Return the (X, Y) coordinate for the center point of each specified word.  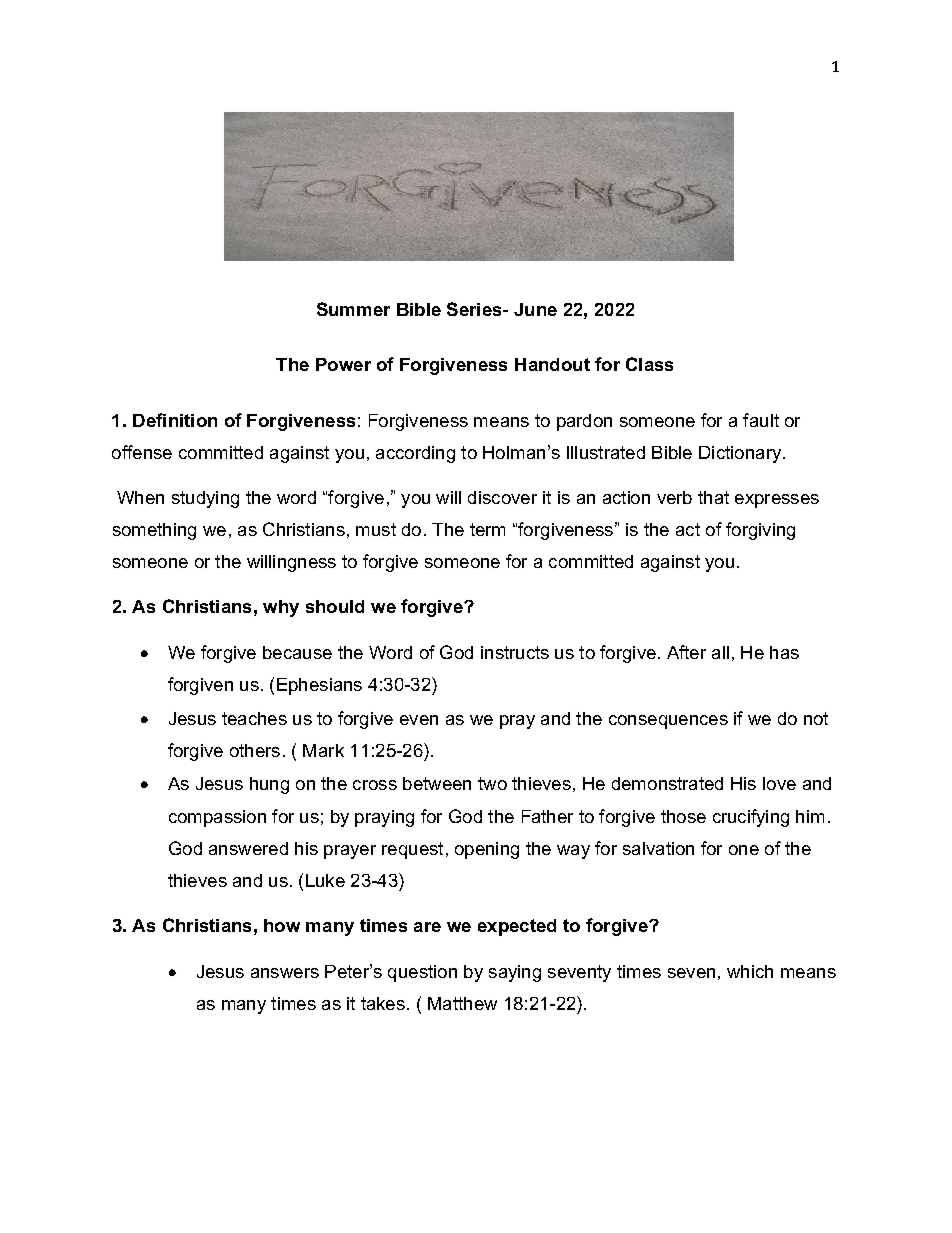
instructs (515, 652)
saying (515, 973)
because (297, 652)
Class (649, 364)
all (720, 652)
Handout (552, 364)
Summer (353, 309)
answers (285, 973)
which (750, 971)
